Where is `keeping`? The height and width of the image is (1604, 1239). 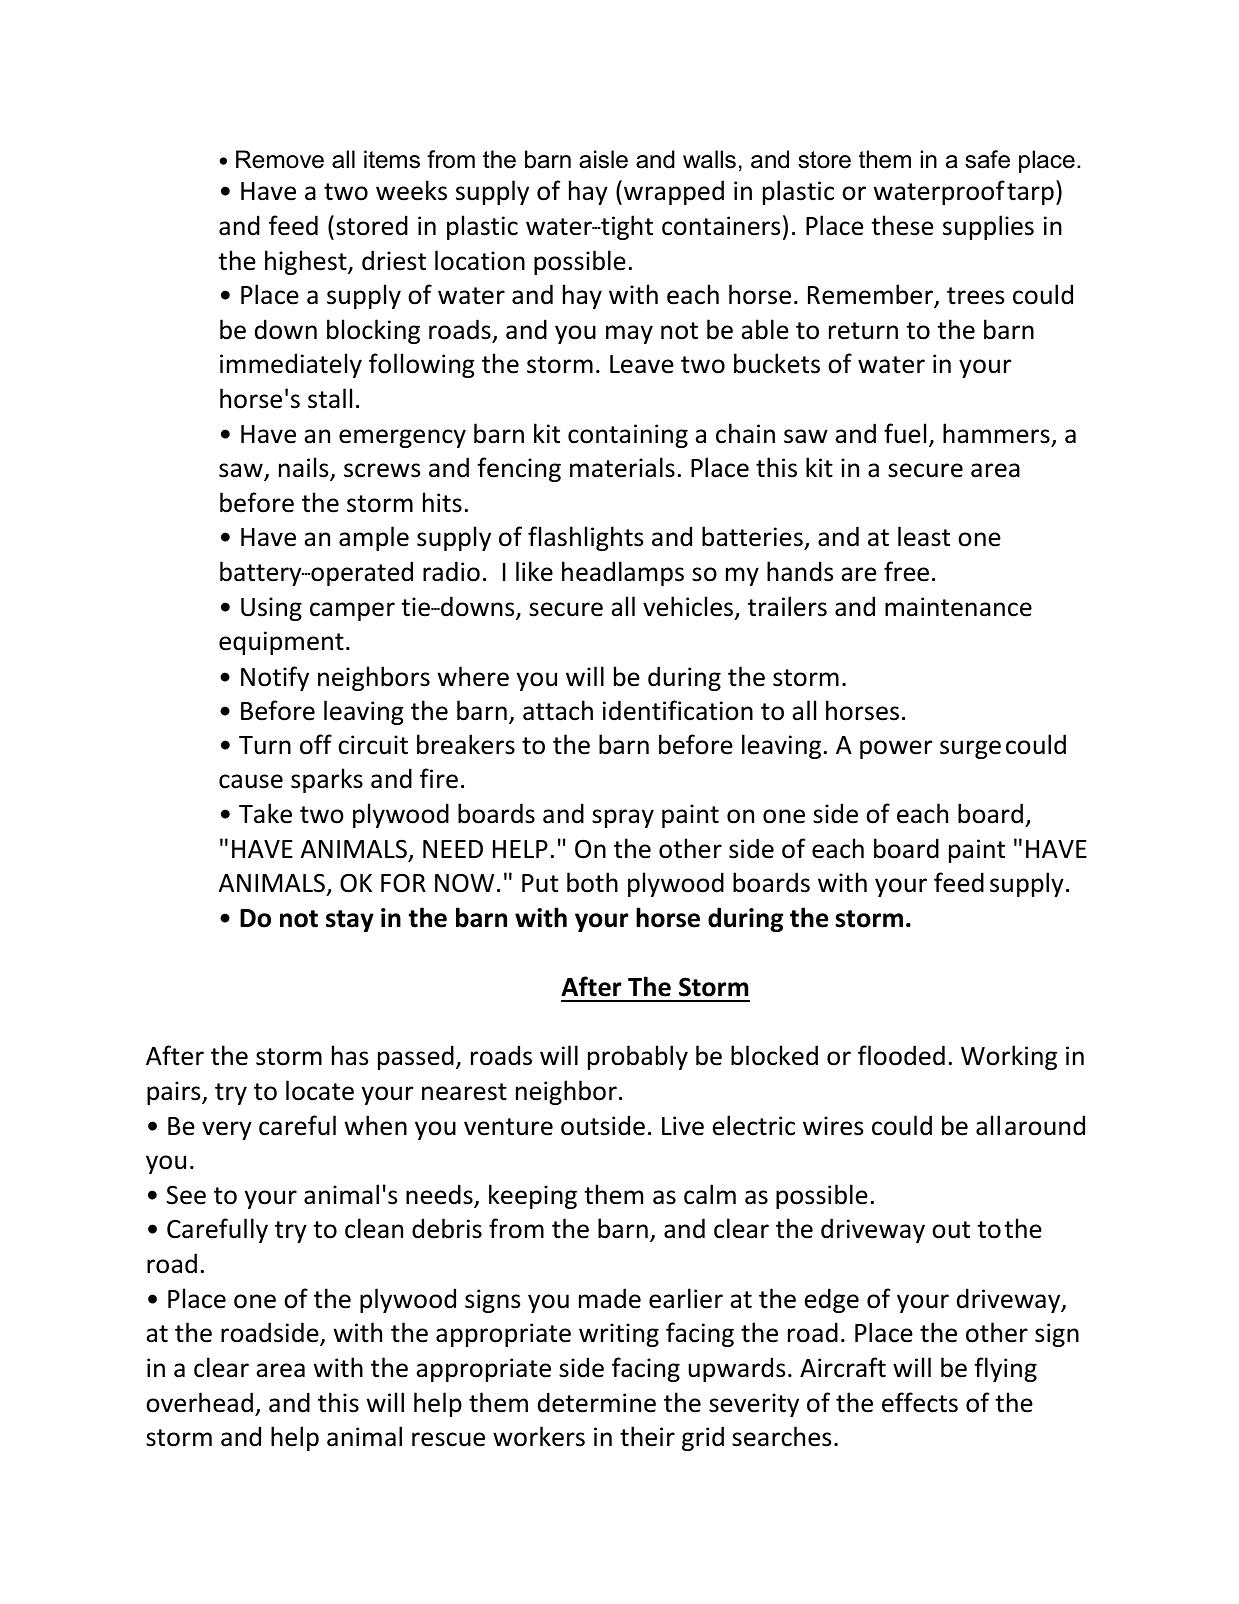 keeping is located at coordinates (533, 1196).
